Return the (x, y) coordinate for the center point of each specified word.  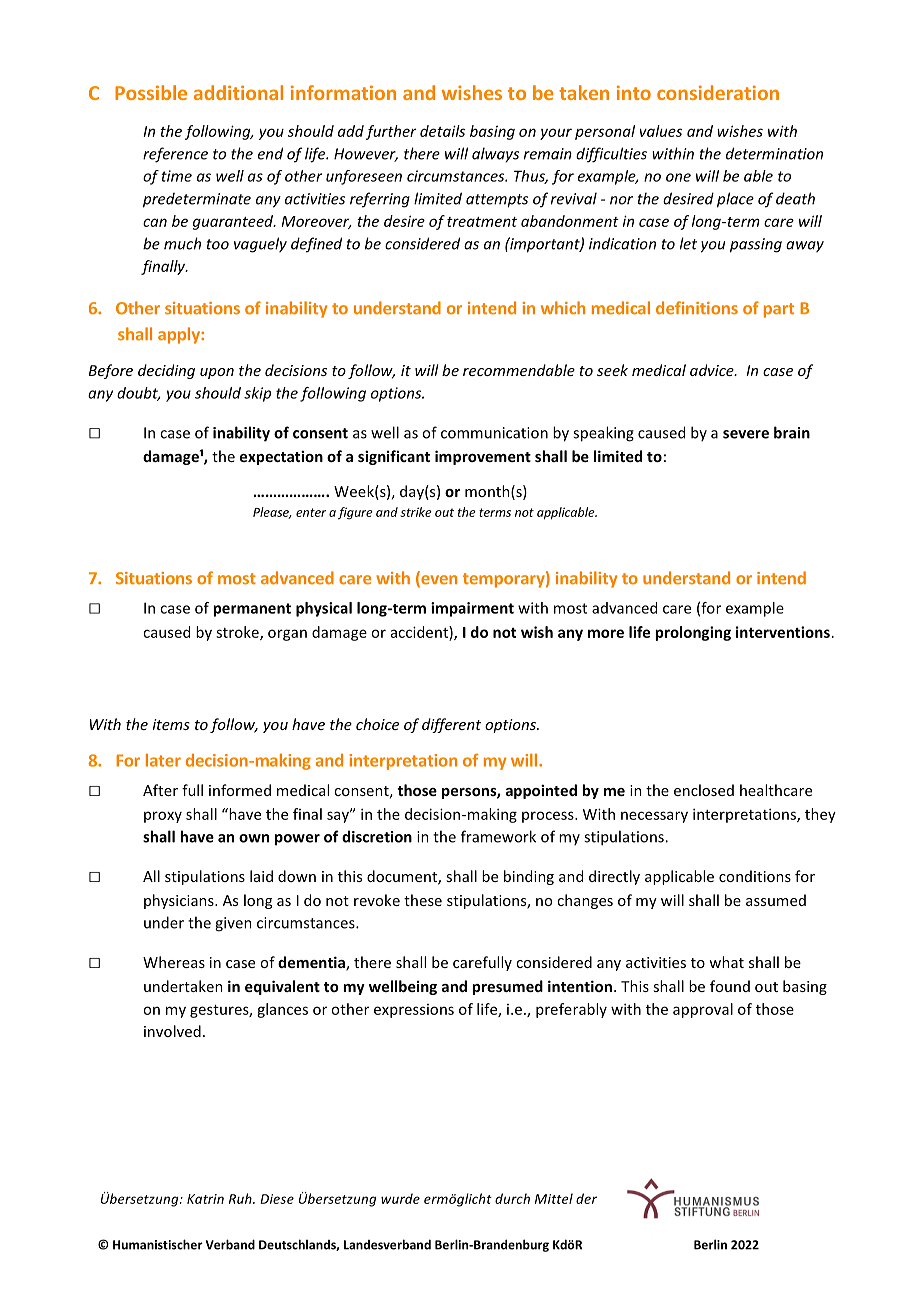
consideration (718, 92)
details (442, 131)
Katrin (205, 1199)
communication (494, 433)
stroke (238, 633)
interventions (783, 632)
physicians (180, 901)
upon (217, 373)
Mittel (554, 1198)
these (423, 900)
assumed (776, 900)
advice (713, 370)
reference (175, 155)
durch (512, 1198)
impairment (472, 609)
